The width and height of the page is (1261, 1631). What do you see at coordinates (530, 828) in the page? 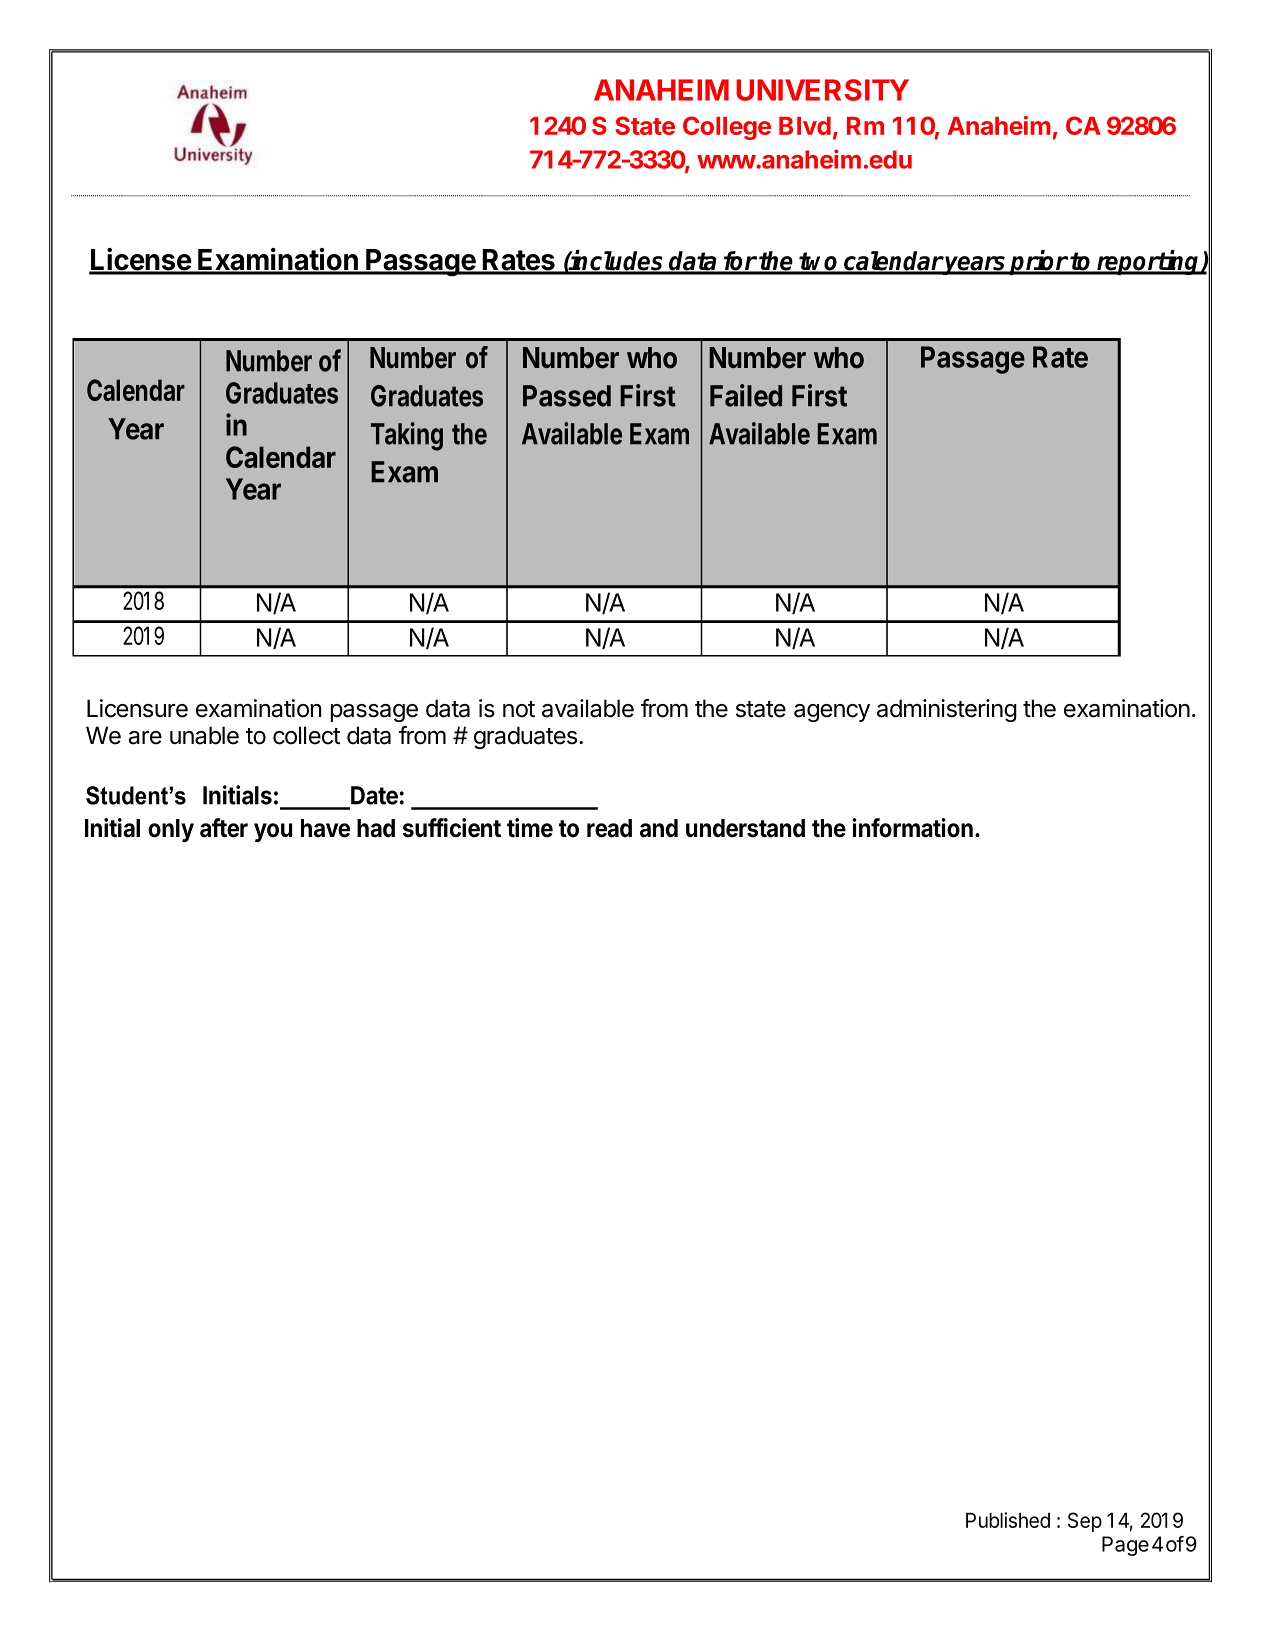
I see `time` at bounding box center [530, 828].
